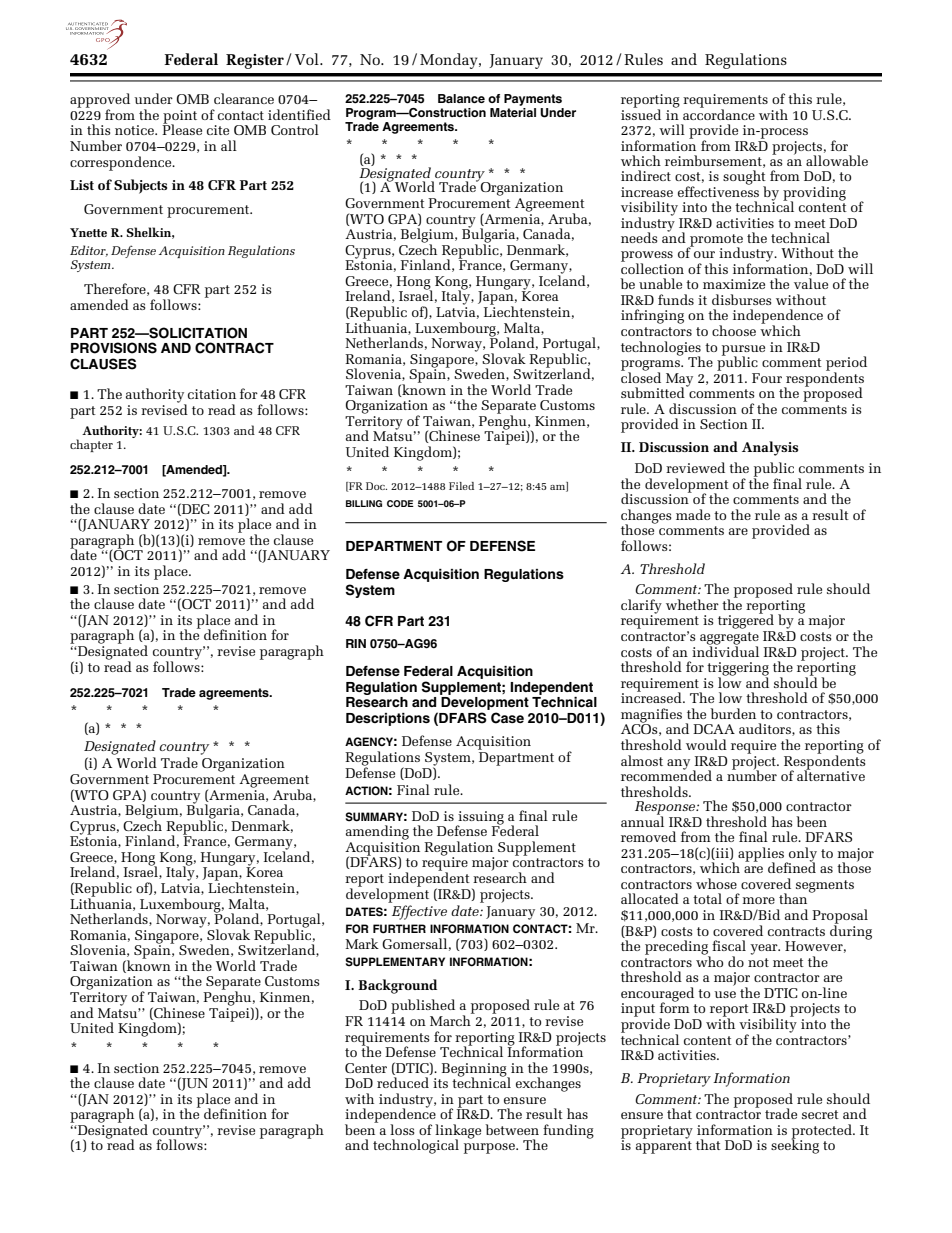  What do you see at coordinates (746, 621) in the screenshot?
I see `triggered` at bounding box center [746, 621].
